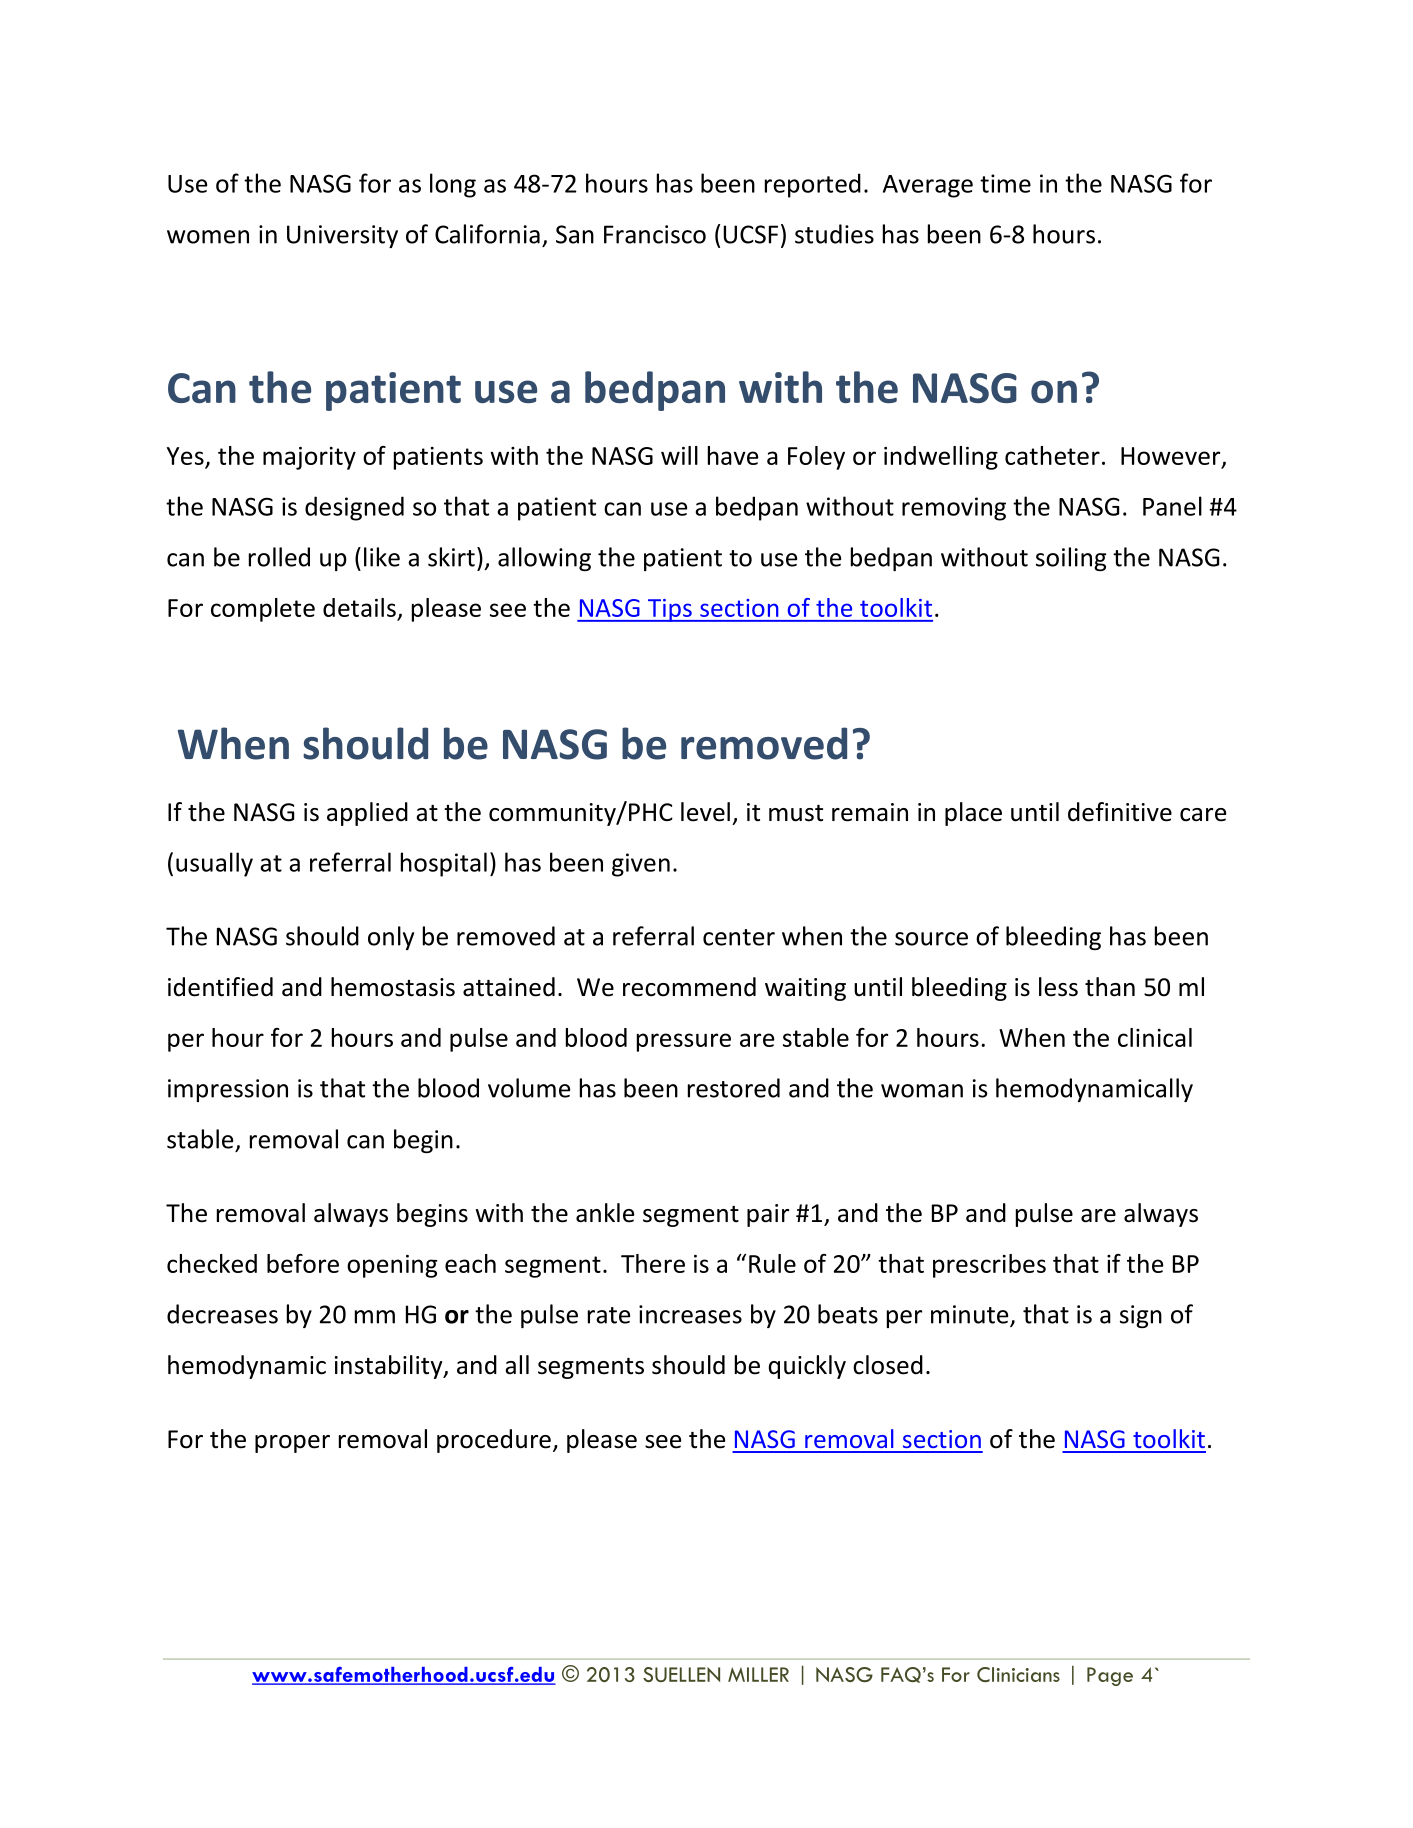 Image resolution: width=1413 pixels, height=1828 pixels. I want to click on time, so click(1005, 183).
